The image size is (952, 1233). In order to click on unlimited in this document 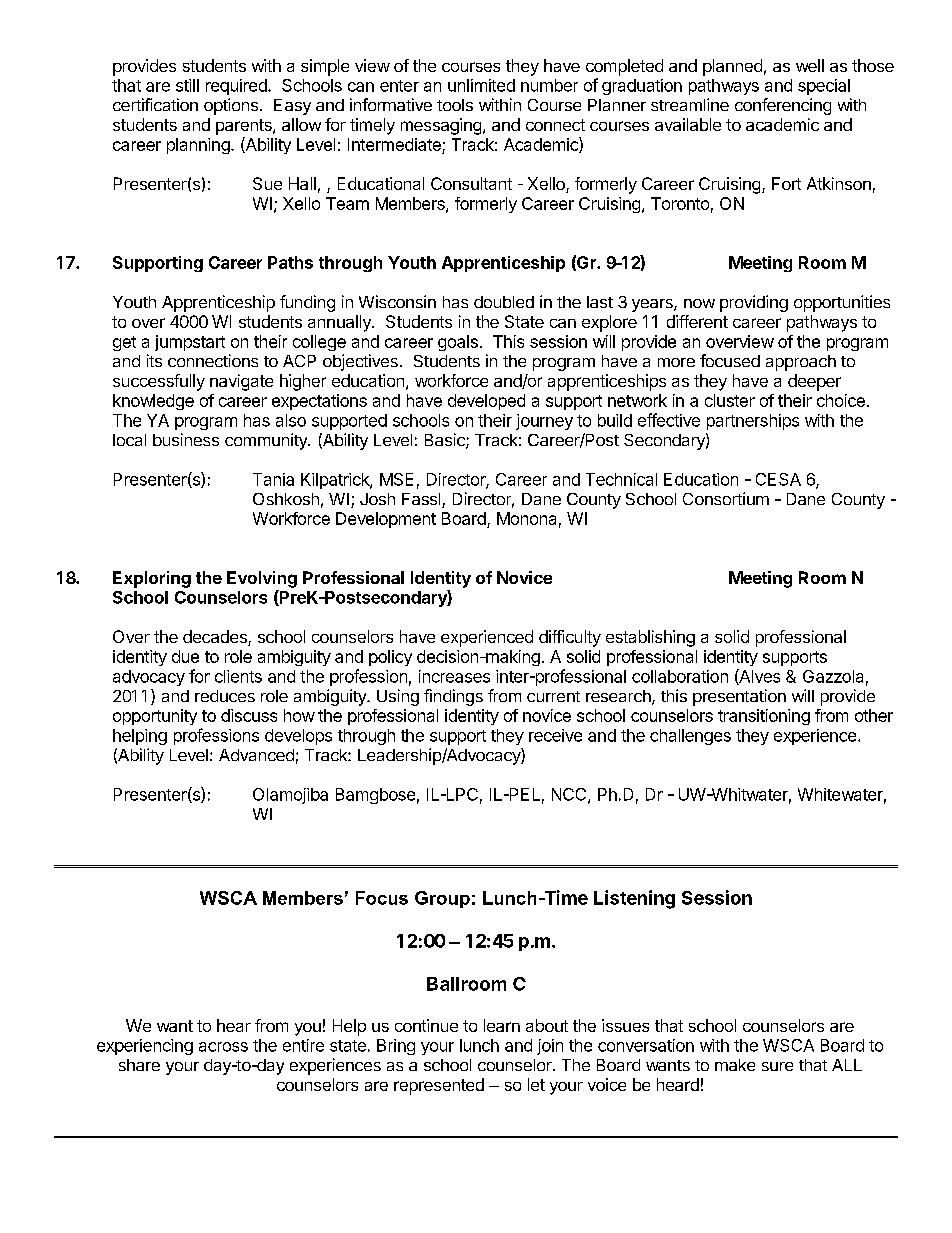, I will do `click(481, 85)`.
